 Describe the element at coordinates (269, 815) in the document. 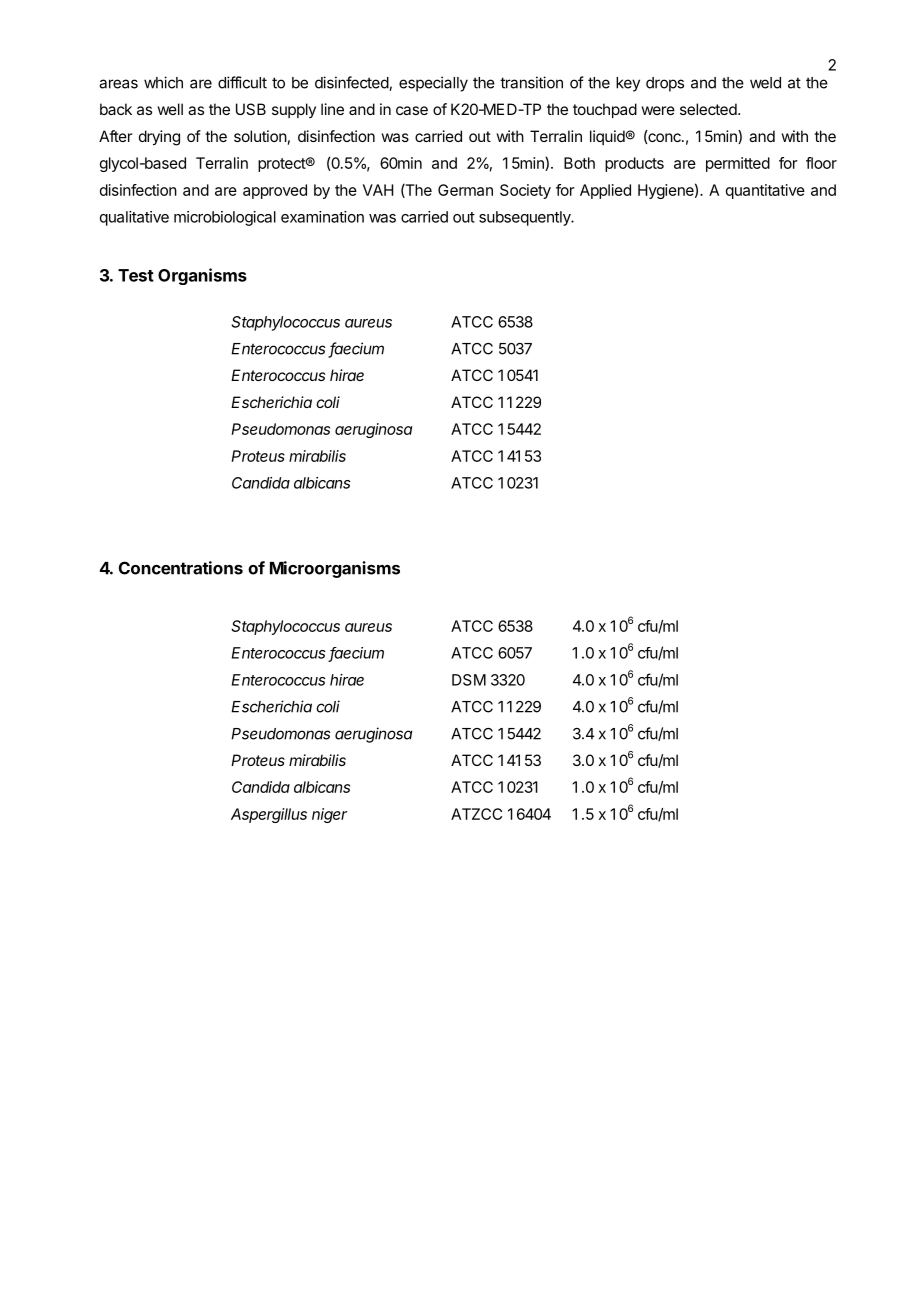

I see `Aspergillus` at that location.
